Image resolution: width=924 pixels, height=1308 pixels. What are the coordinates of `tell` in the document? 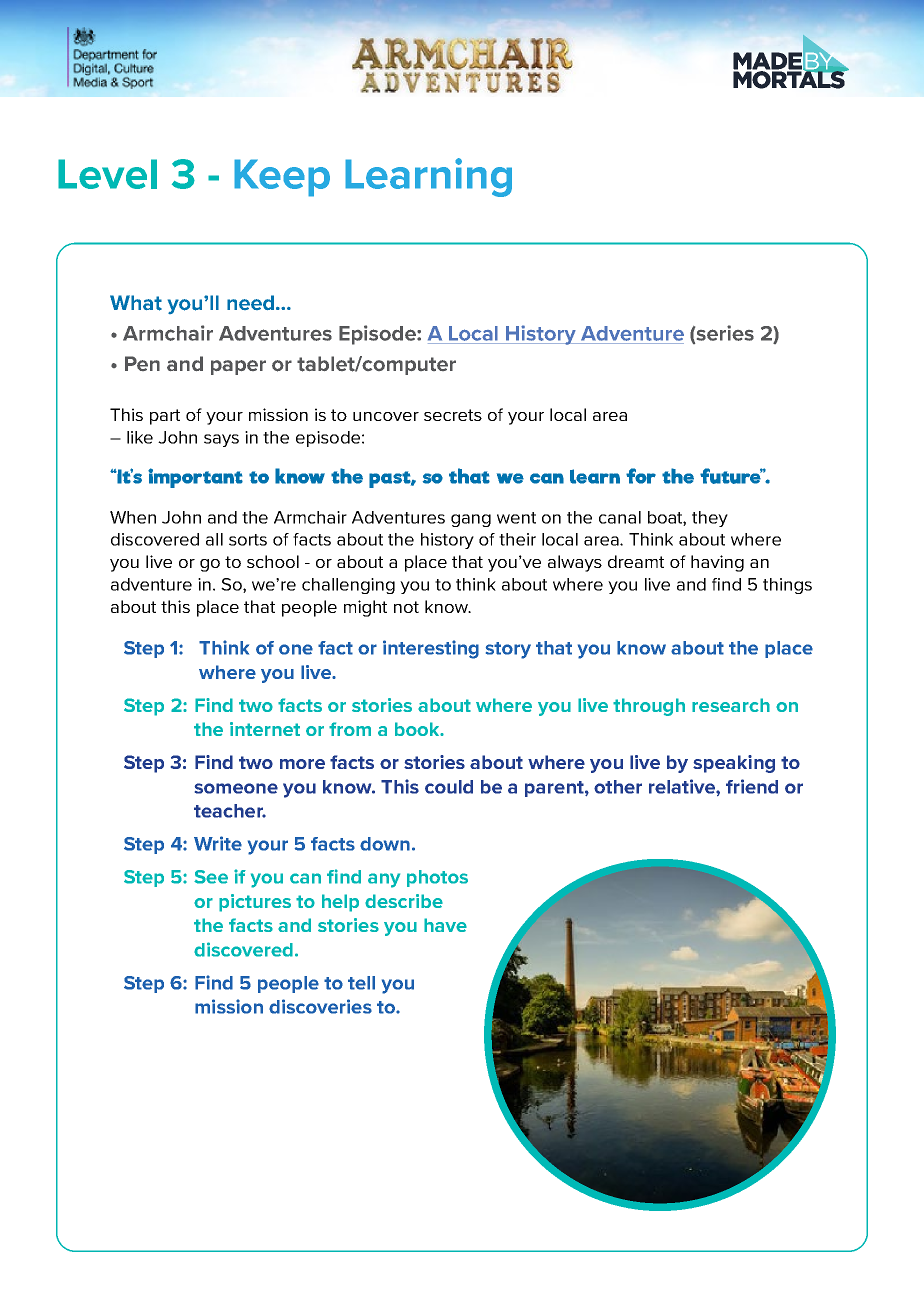 It's located at (361, 983).
